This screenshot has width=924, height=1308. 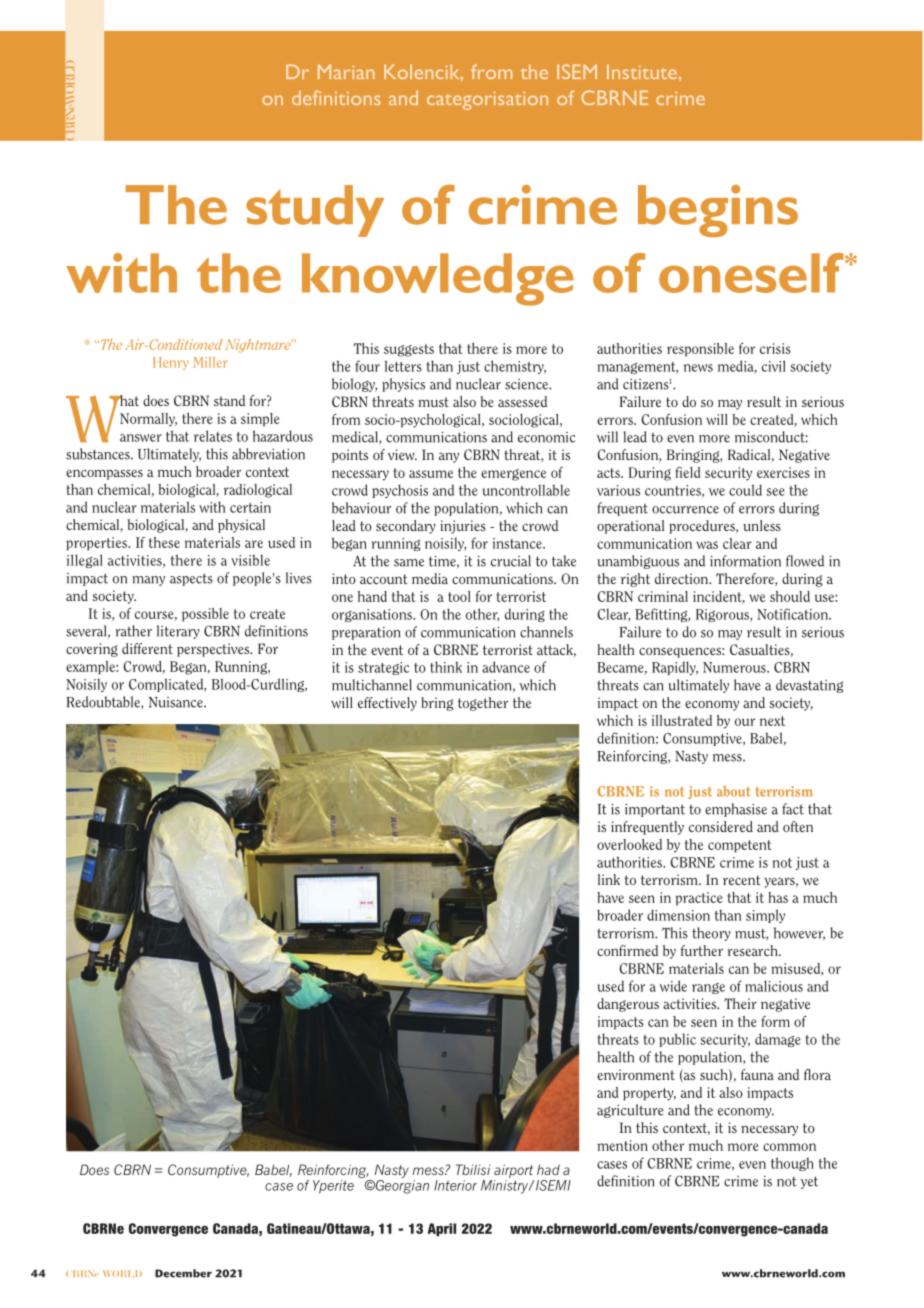 What do you see at coordinates (708, 988) in the screenshot?
I see `range` at bounding box center [708, 988].
